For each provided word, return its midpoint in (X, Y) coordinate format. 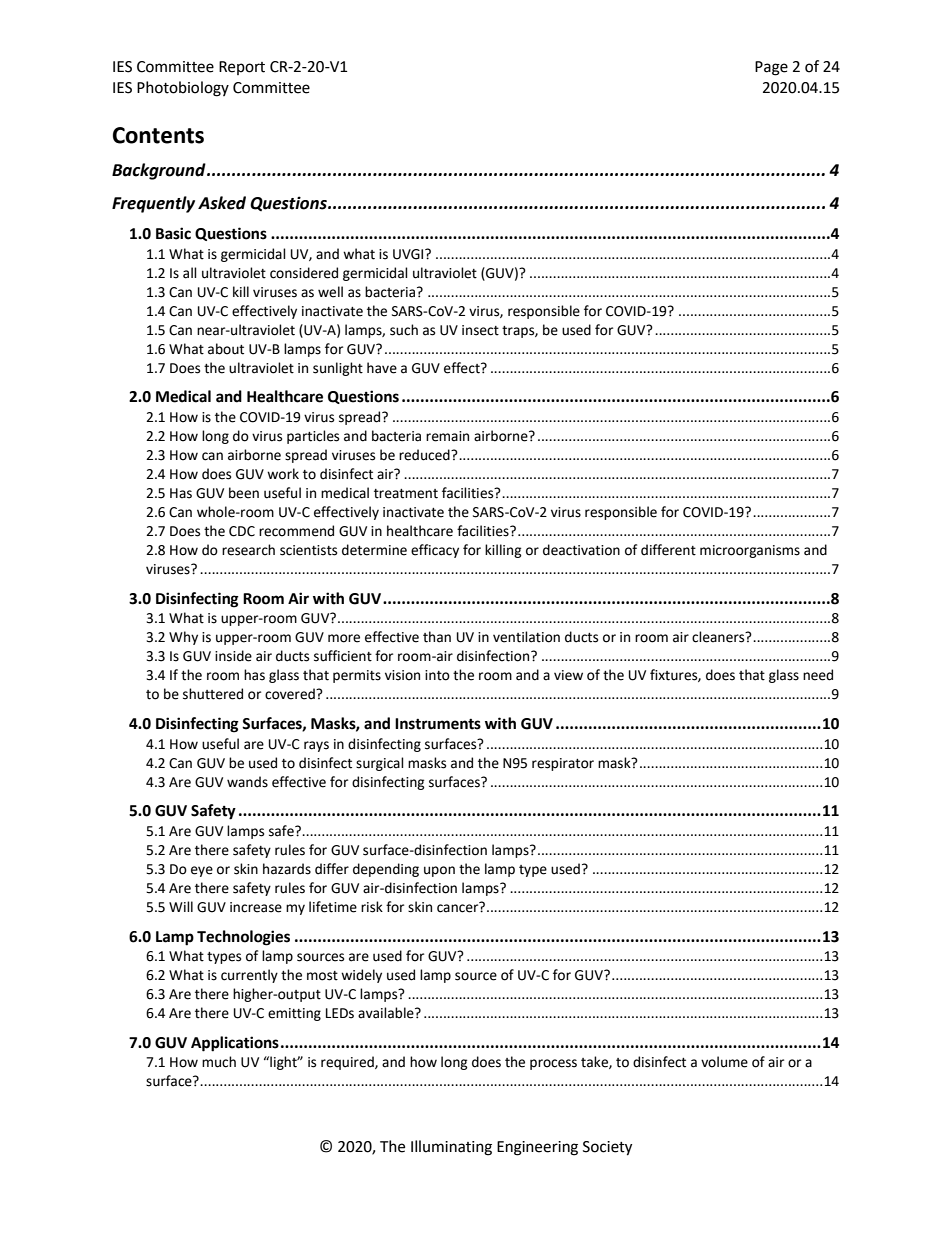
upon (439, 871)
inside (233, 656)
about (226, 349)
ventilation (526, 637)
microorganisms (750, 551)
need (818, 675)
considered (304, 273)
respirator (563, 764)
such (404, 330)
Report (242, 68)
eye (202, 871)
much (219, 1062)
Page (771, 68)
